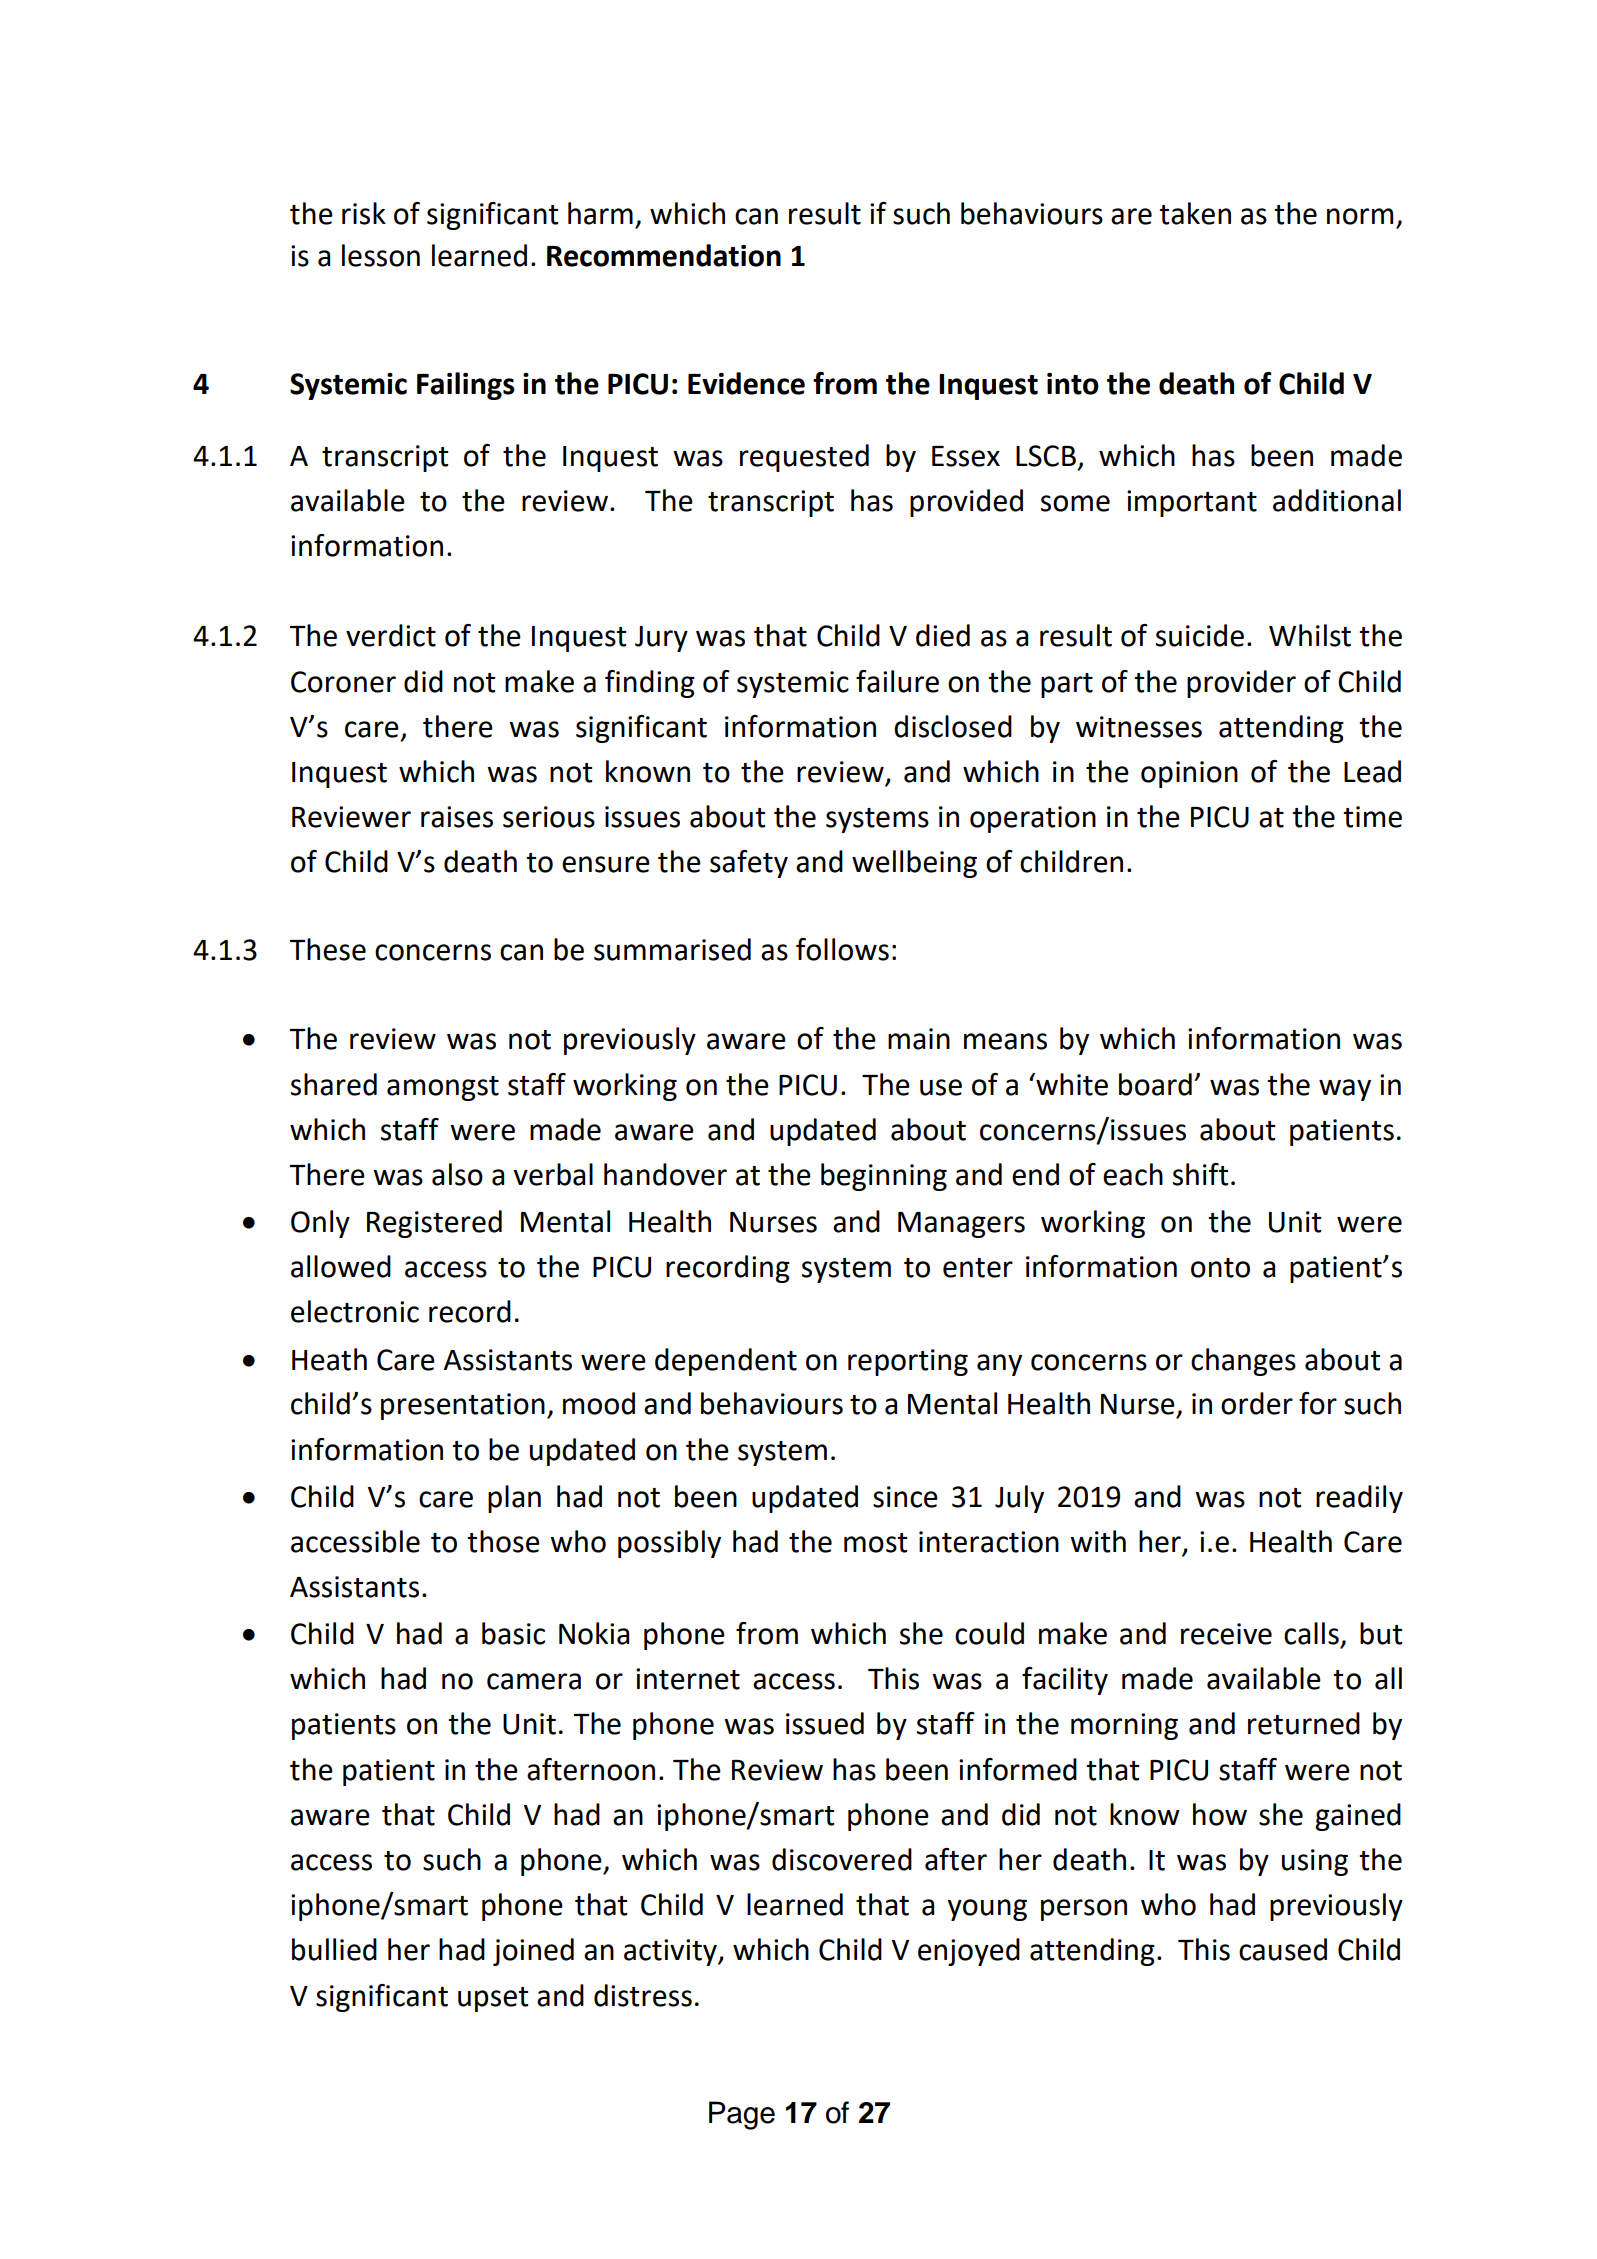  Describe the element at coordinates (884, 1177) in the screenshot. I see `beginning` at that location.
